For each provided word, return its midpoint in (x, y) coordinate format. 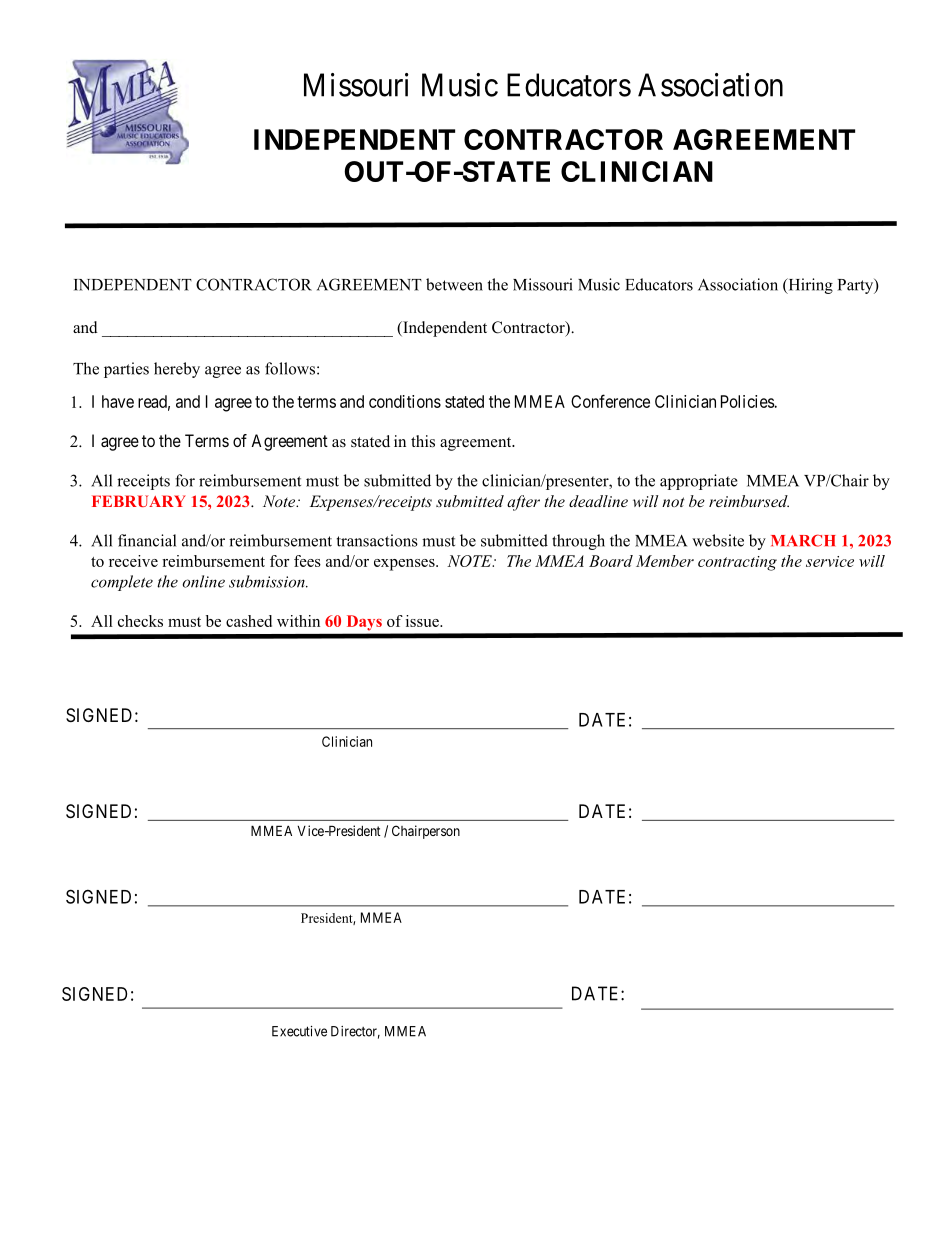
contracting (737, 563)
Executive (299, 1031)
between (454, 284)
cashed (249, 621)
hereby (177, 370)
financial (147, 540)
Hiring (809, 286)
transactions (377, 540)
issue (423, 621)
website (718, 540)
